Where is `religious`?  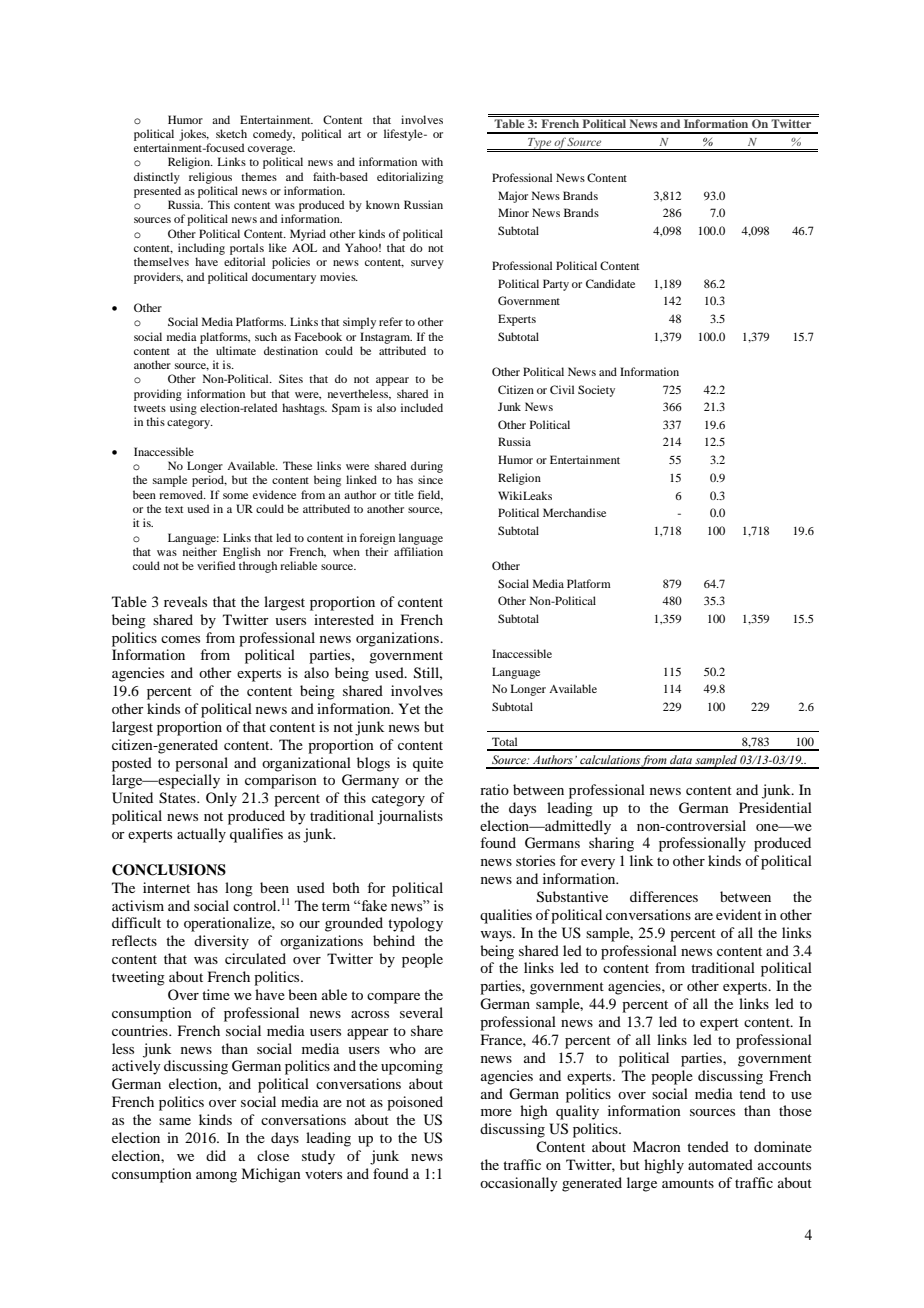
religious is located at coordinates (210, 178).
